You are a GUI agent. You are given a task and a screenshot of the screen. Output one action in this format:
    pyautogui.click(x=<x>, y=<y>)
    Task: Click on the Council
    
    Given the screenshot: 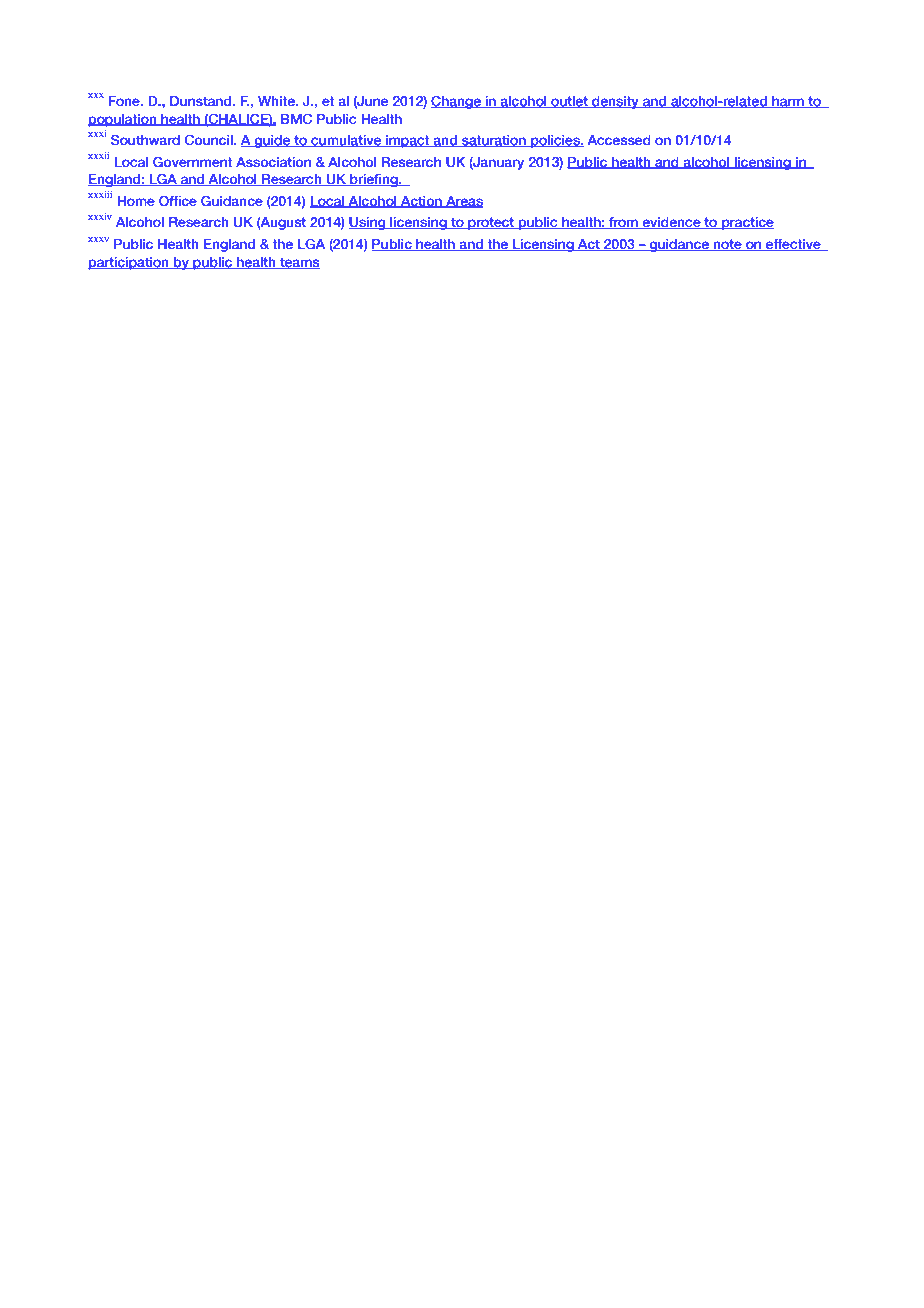 What is the action you would take?
    pyautogui.click(x=209, y=140)
